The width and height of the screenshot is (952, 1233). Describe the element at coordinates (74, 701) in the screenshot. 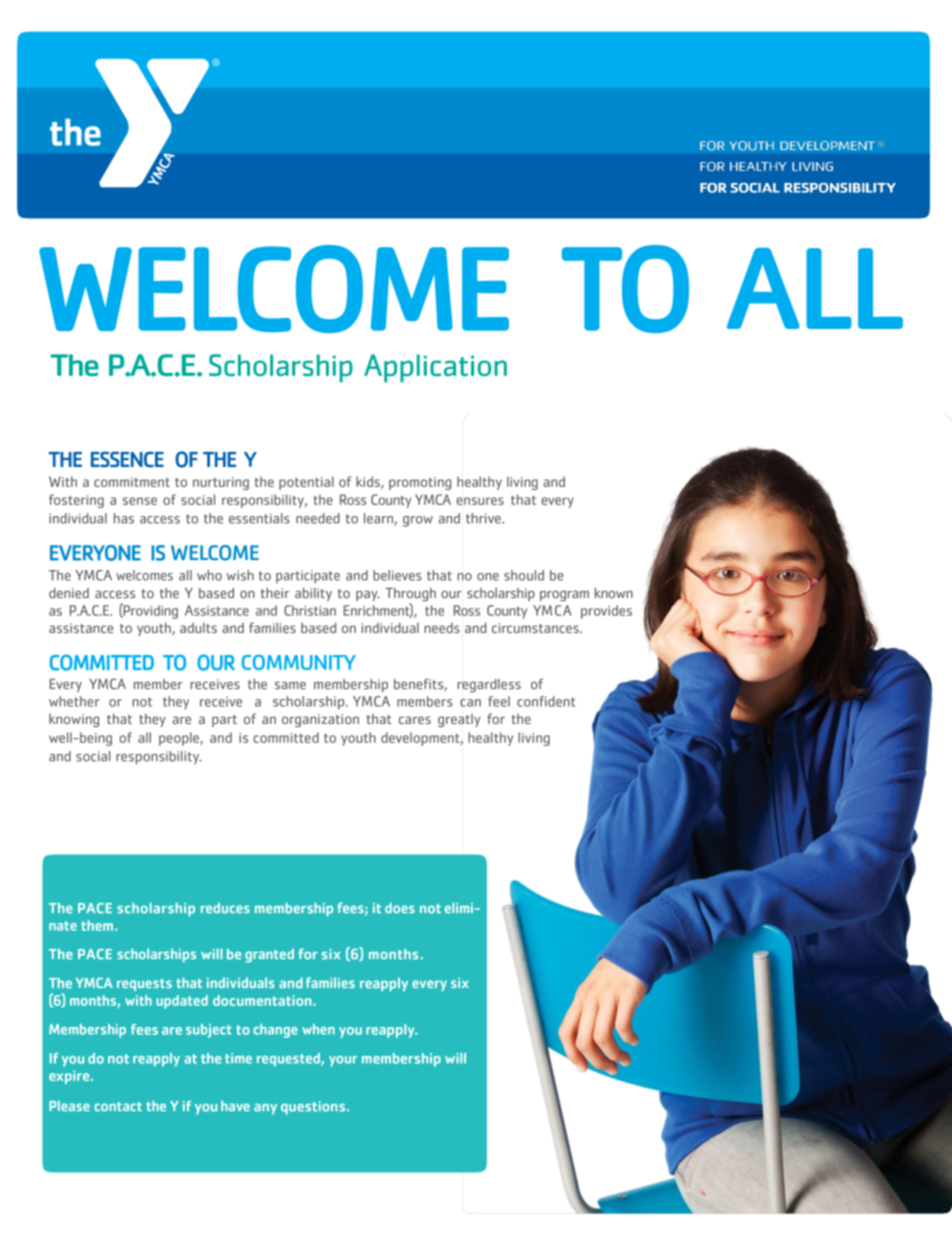

I see `whether` at that location.
